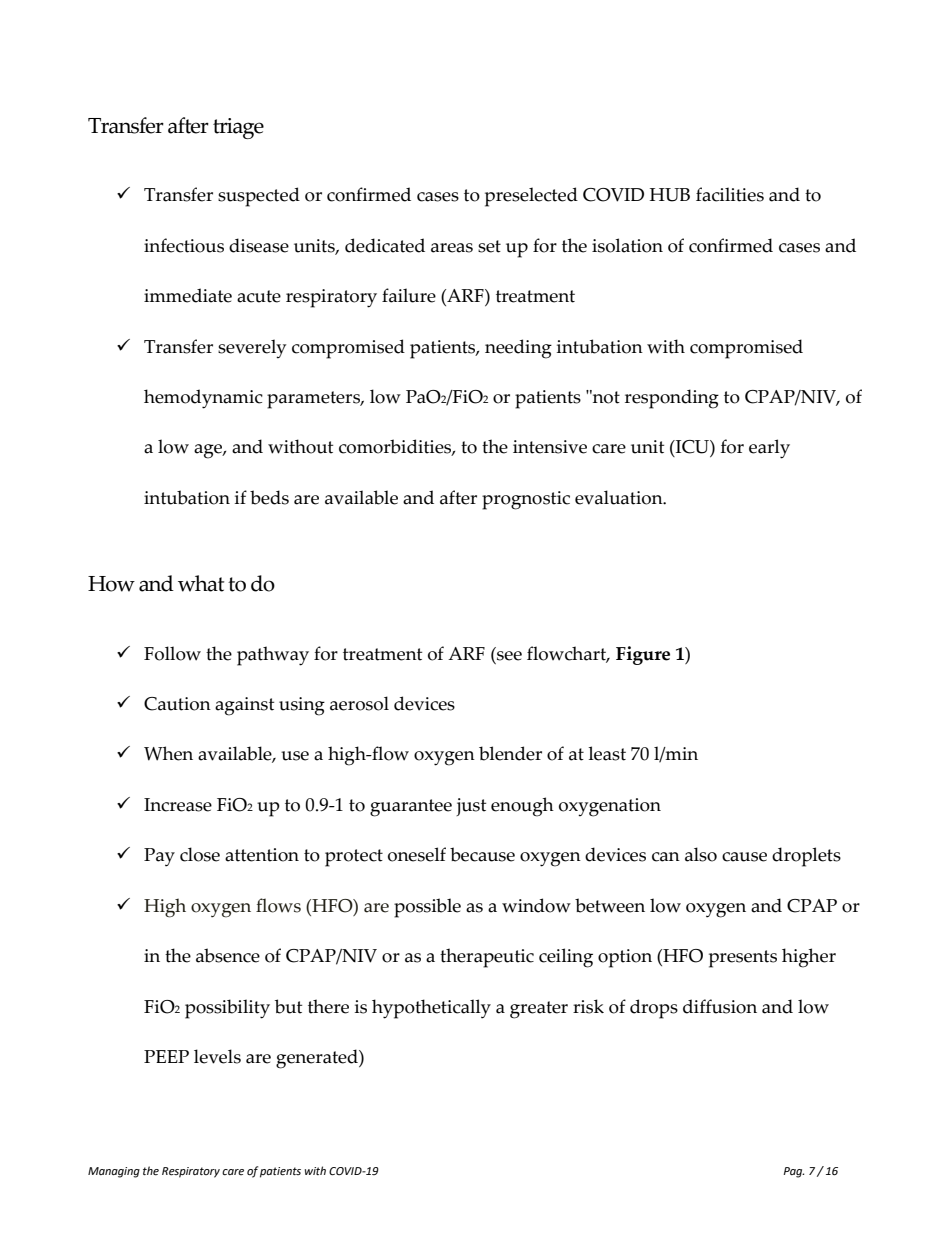  What do you see at coordinates (730, 194) in the screenshot?
I see `facilities` at bounding box center [730, 194].
